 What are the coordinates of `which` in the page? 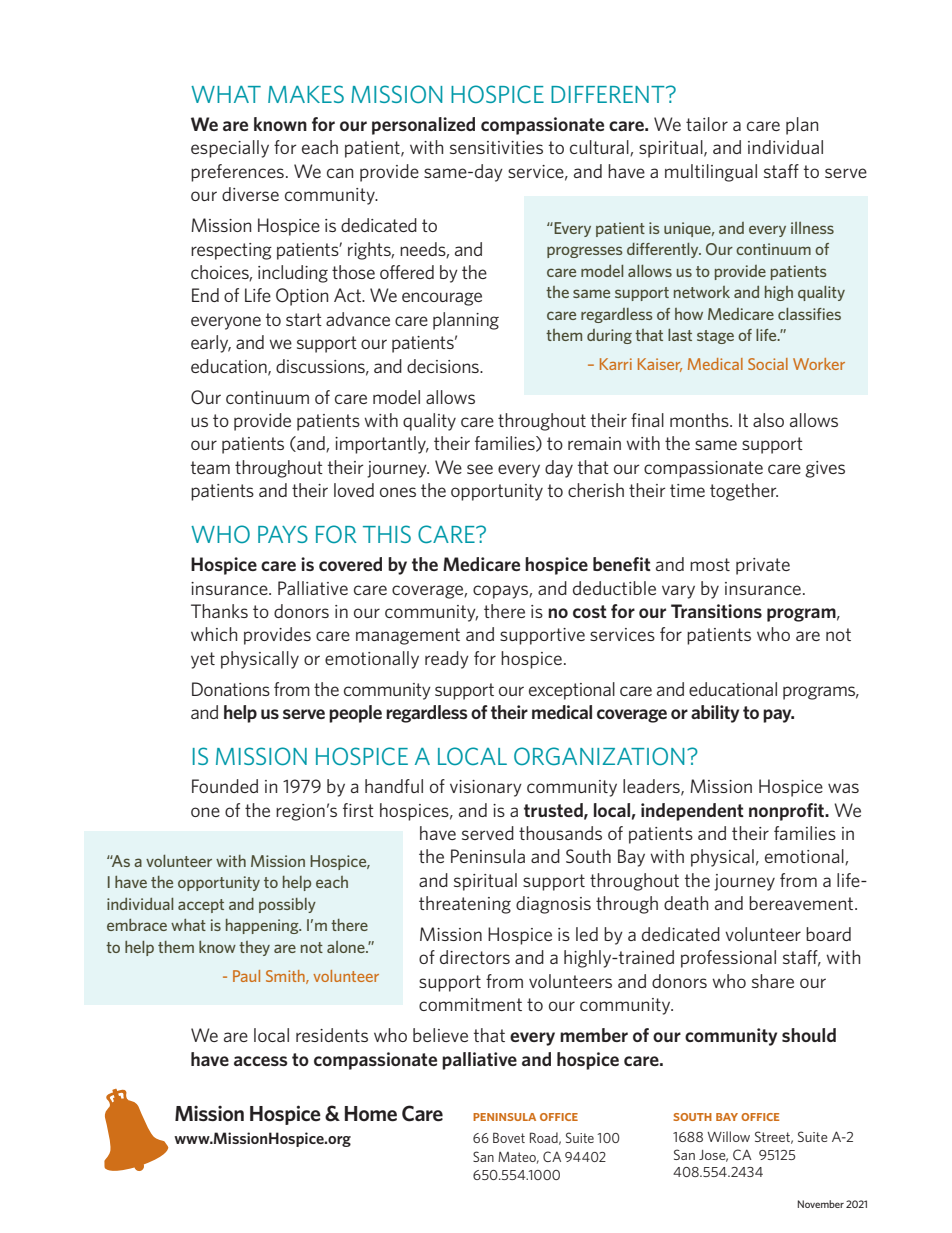 It's located at (214, 634).
